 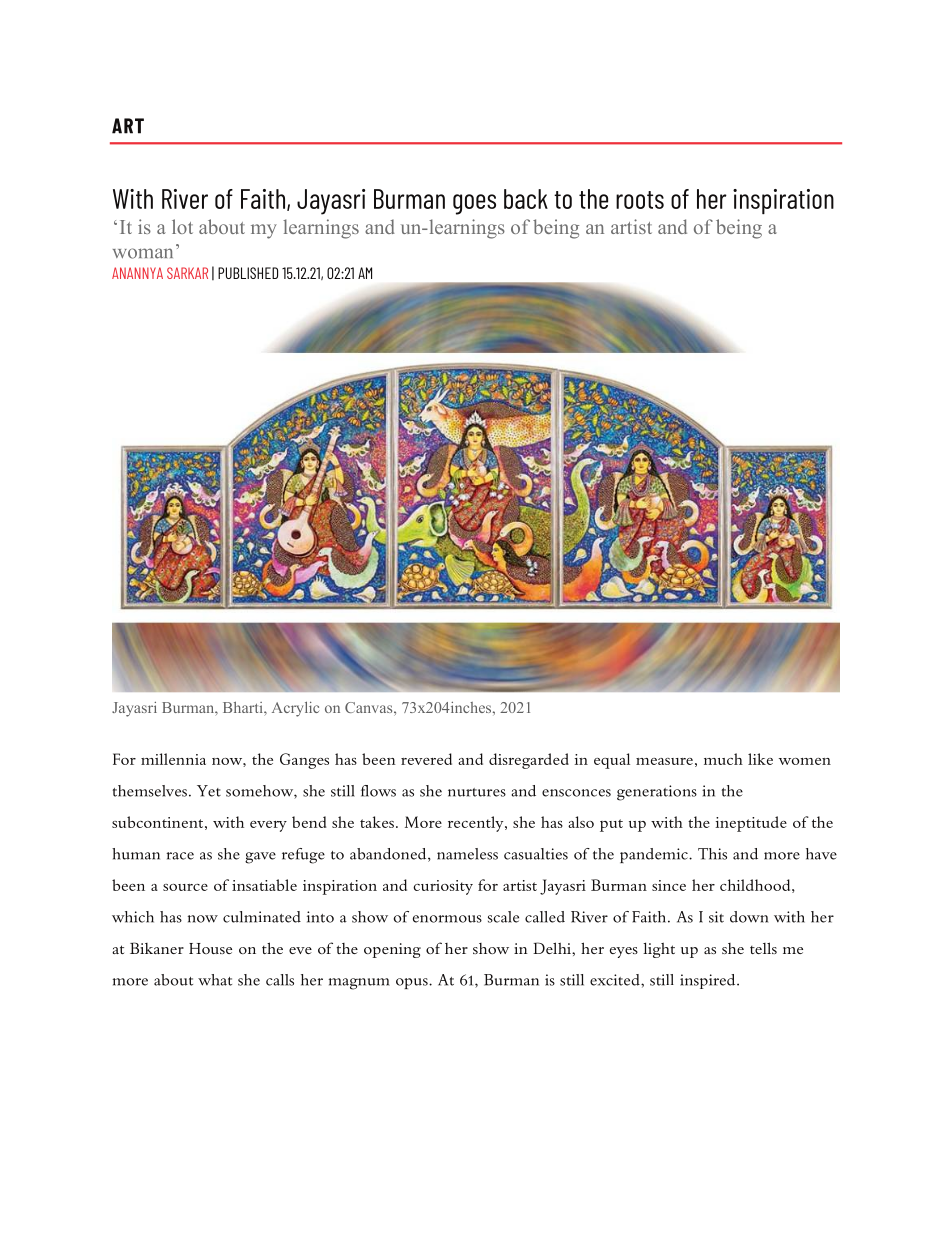 What do you see at coordinates (182, 226) in the screenshot?
I see `lot` at bounding box center [182, 226].
